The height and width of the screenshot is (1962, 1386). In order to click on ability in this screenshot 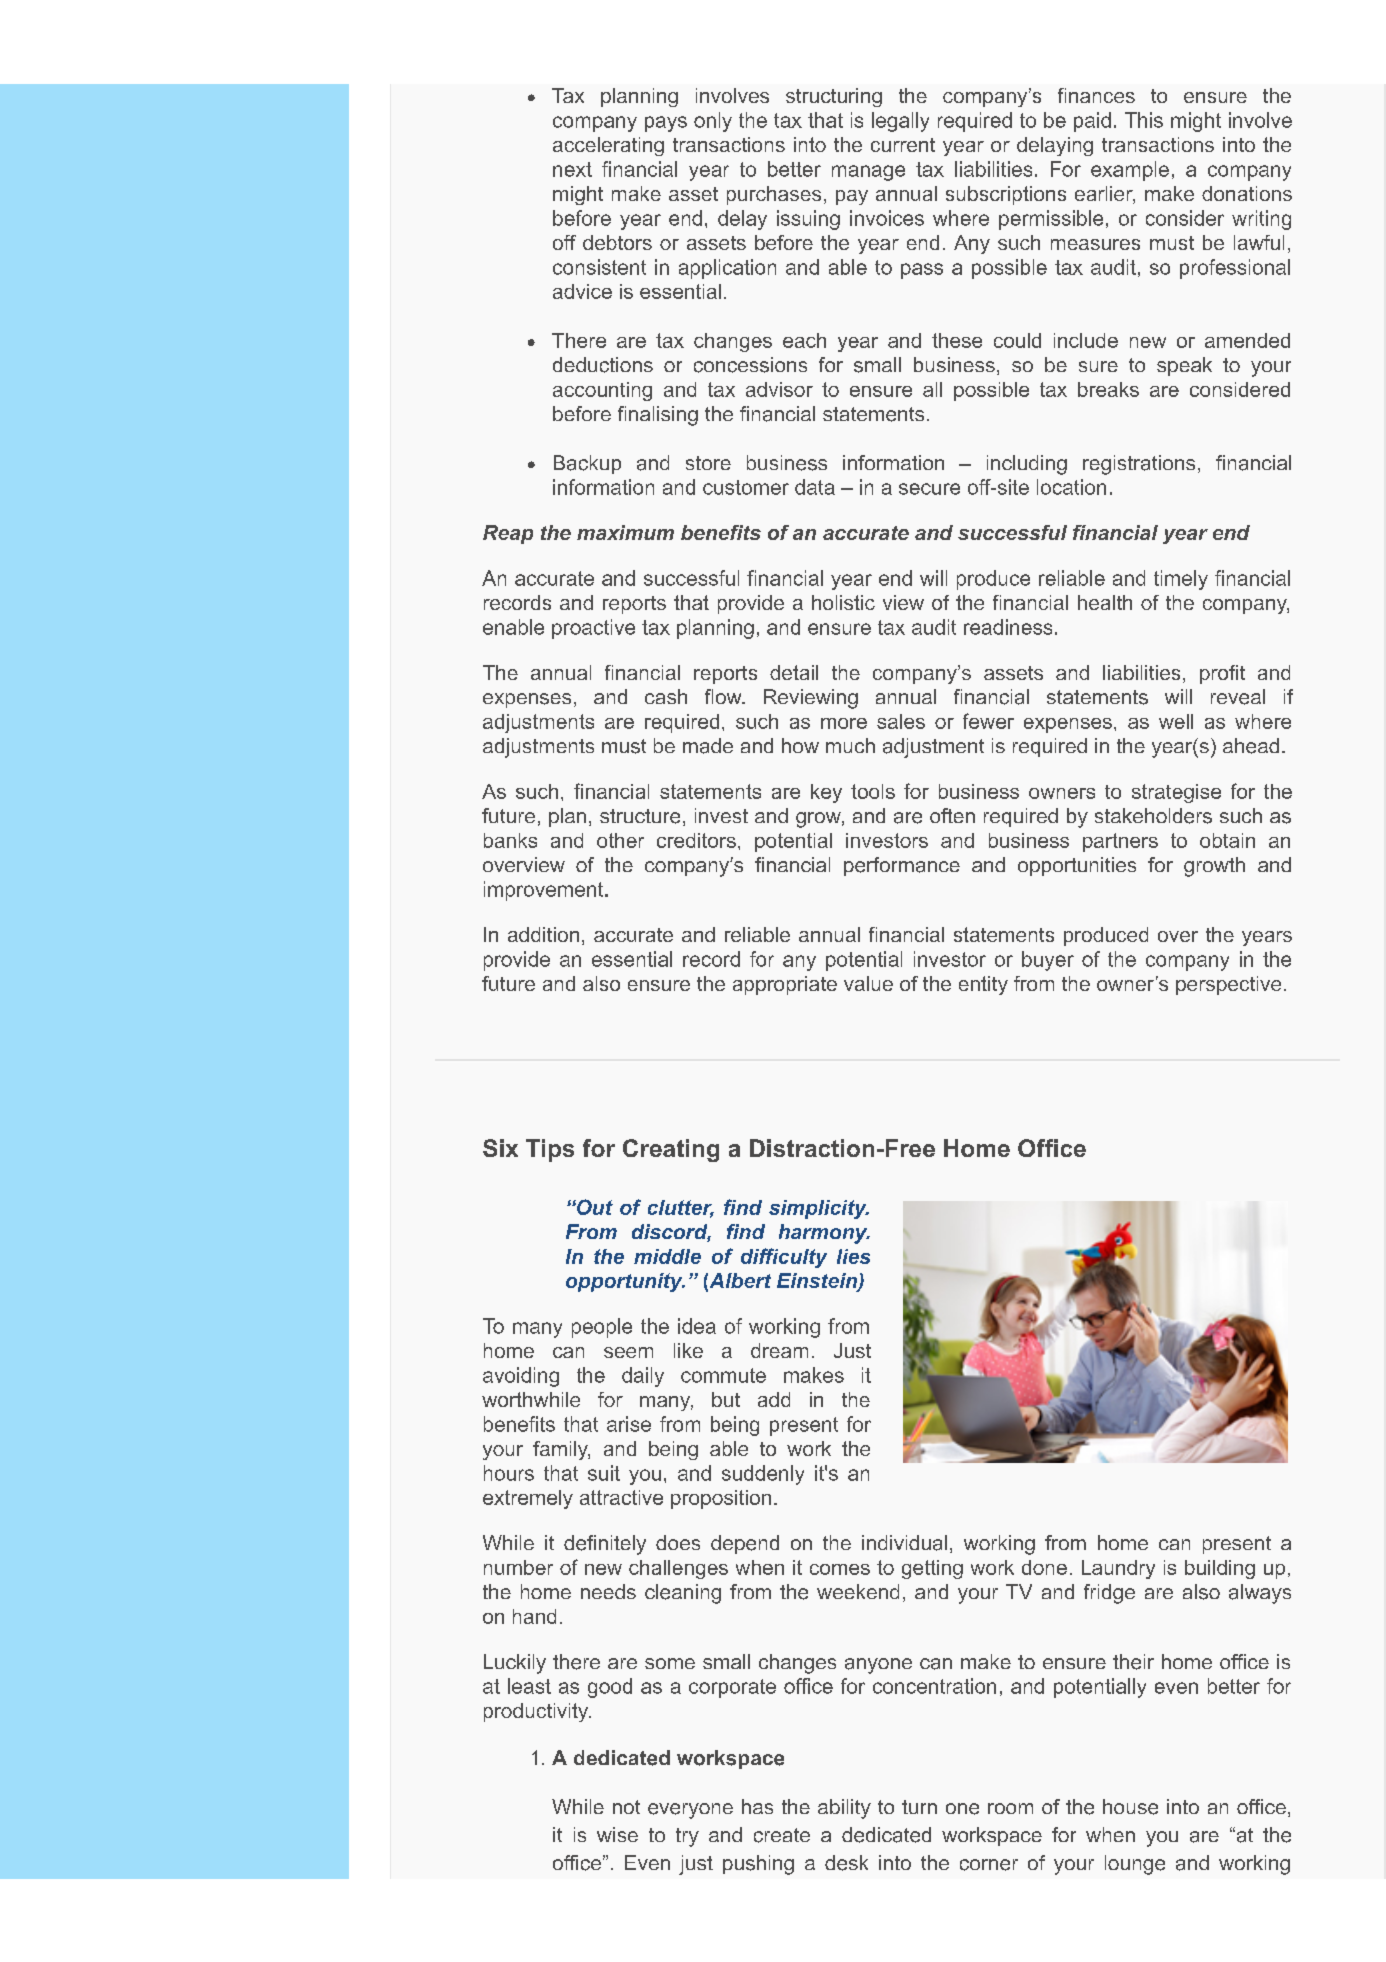, I will do `click(844, 1809)`.
